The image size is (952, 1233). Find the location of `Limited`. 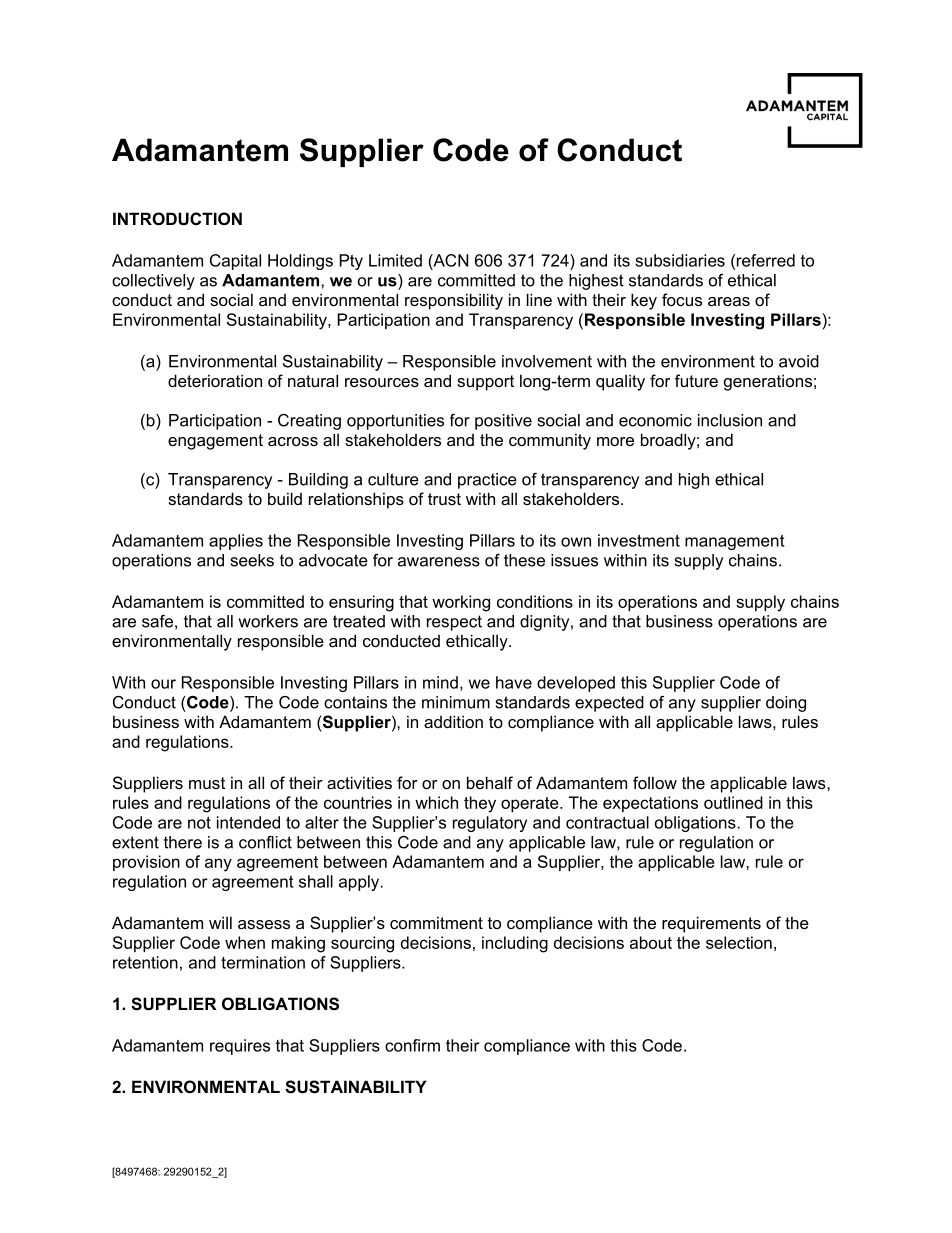

Limited is located at coordinates (395, 260).
